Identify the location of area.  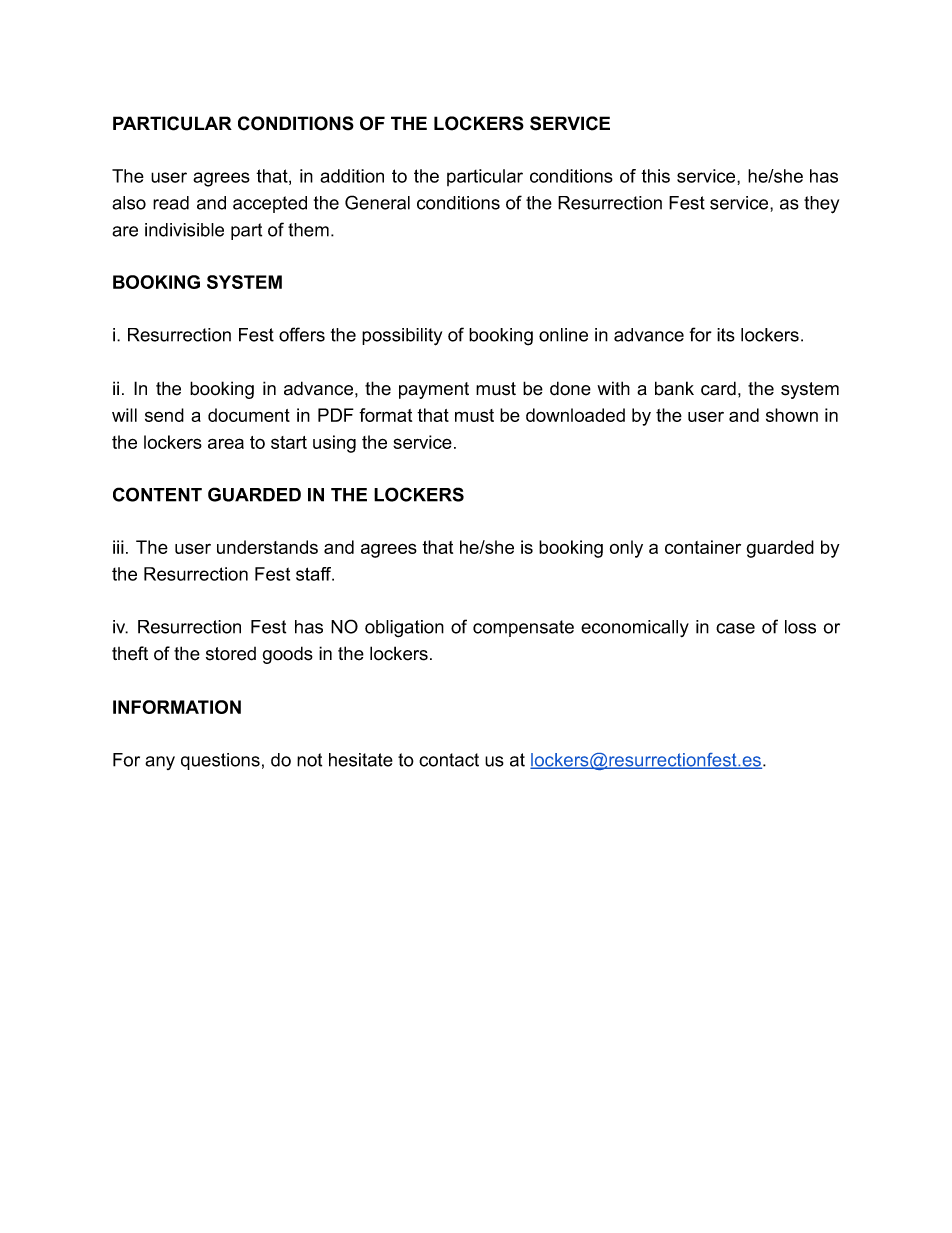
(226, 443).
